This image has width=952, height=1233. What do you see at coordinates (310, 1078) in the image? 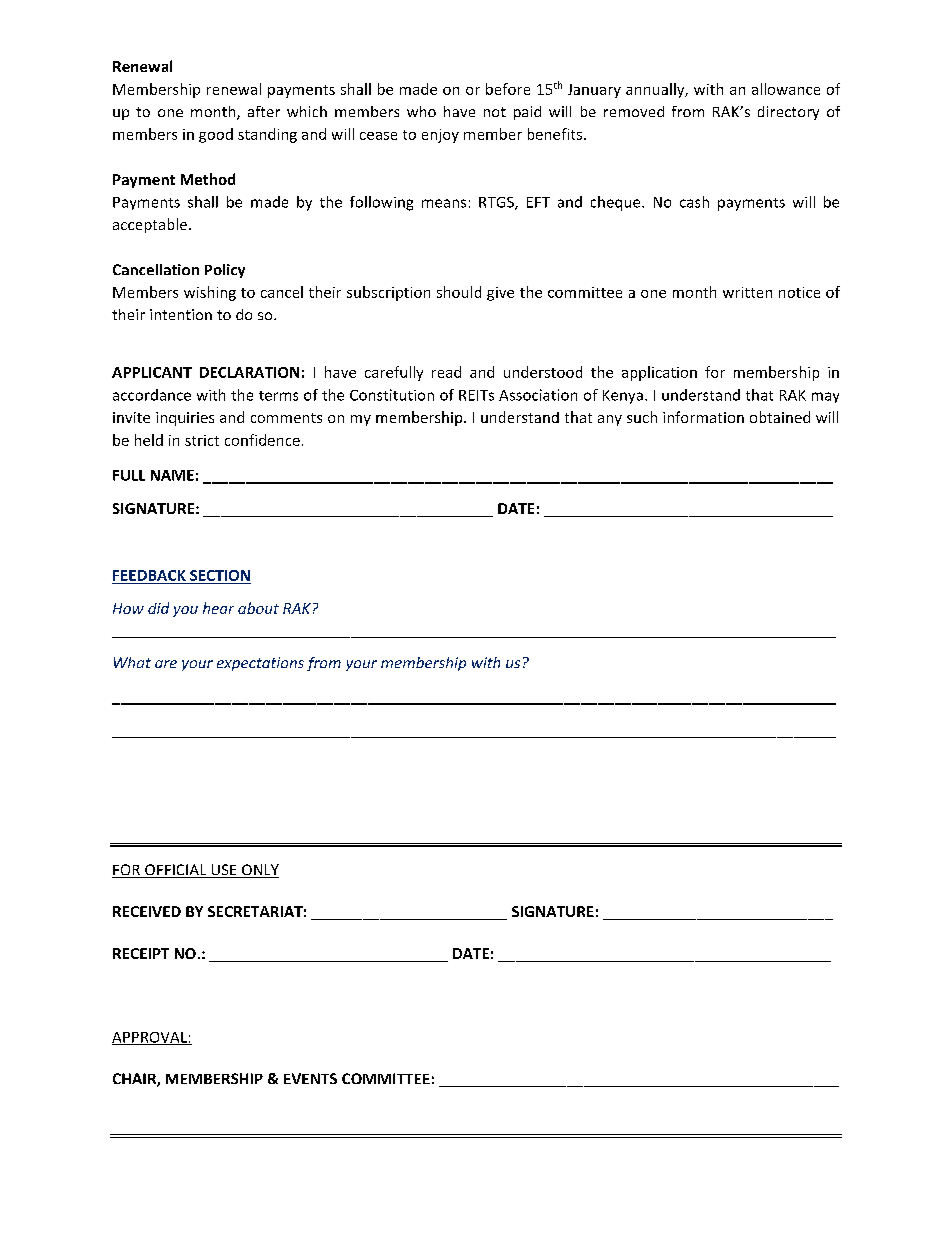
I see `EVENTS` at bounding box center [310, 1078].
